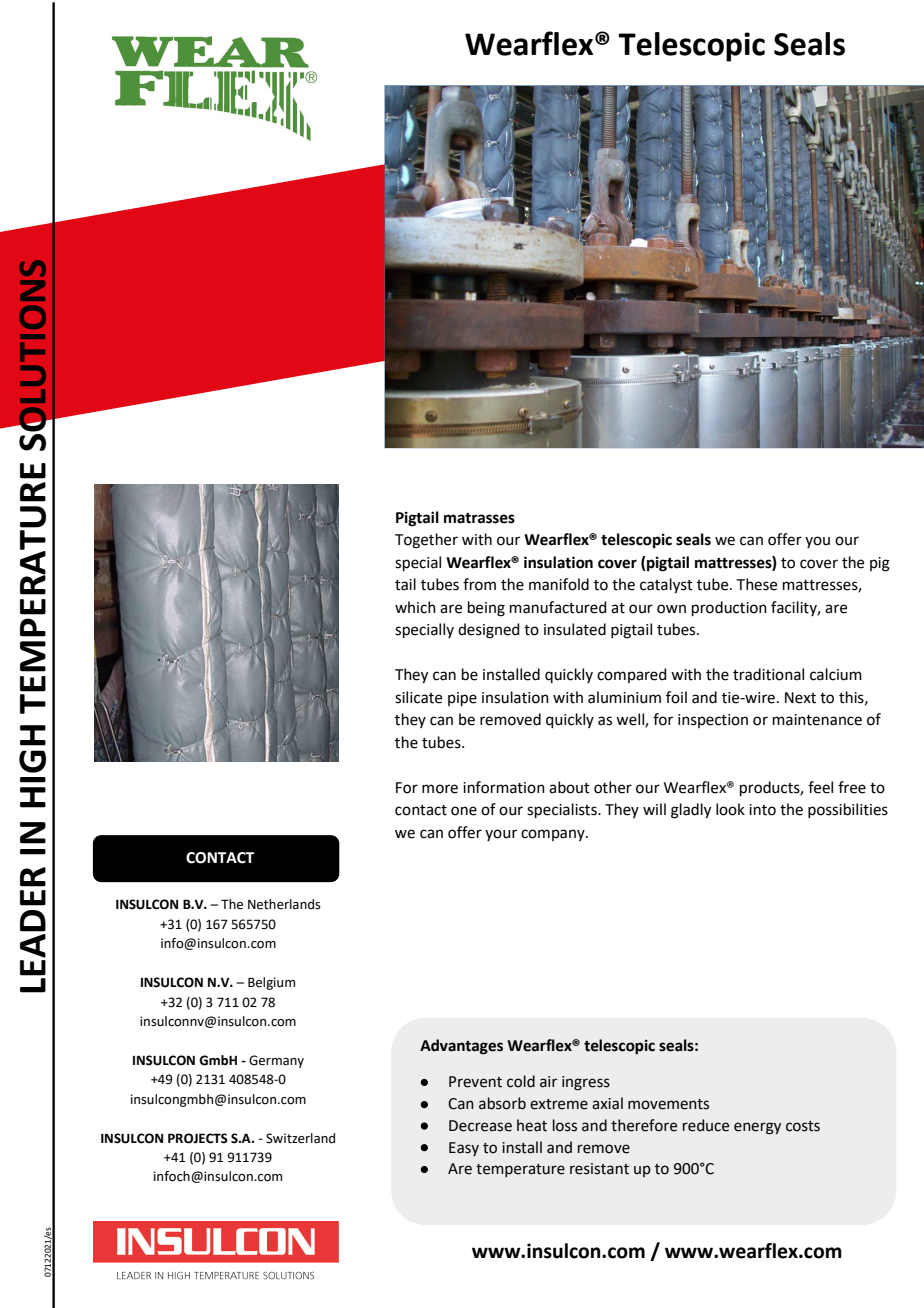 The image size is (924, 1308). I want to click on Together, so click(426, 541).
